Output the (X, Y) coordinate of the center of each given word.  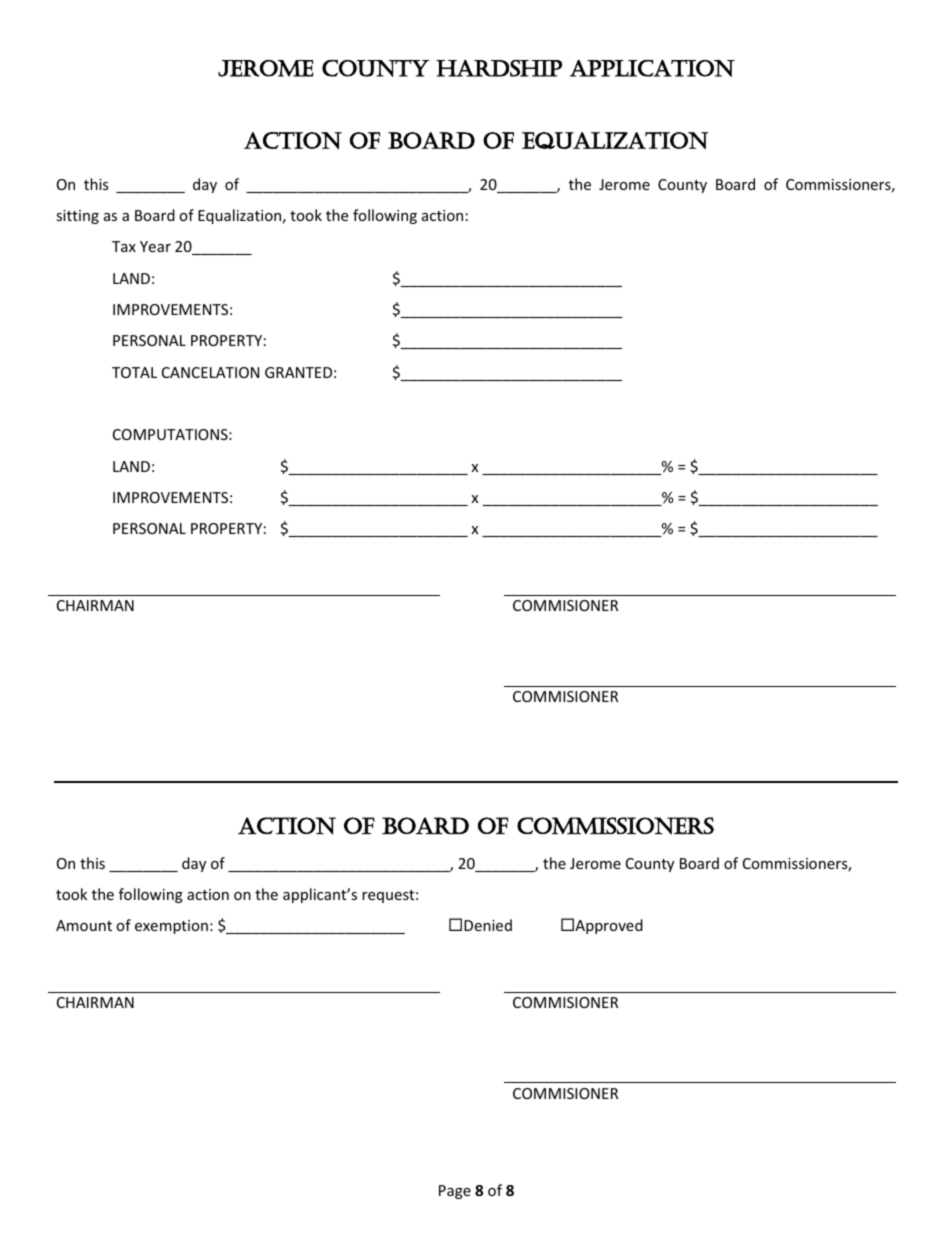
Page (455, 1192)
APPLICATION (652, 68)
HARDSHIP (499, 68)
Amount (84, 925)
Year (155, 246)
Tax (124, 246)
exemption (171, 927)
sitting (77, 217)
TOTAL (134, 372)
